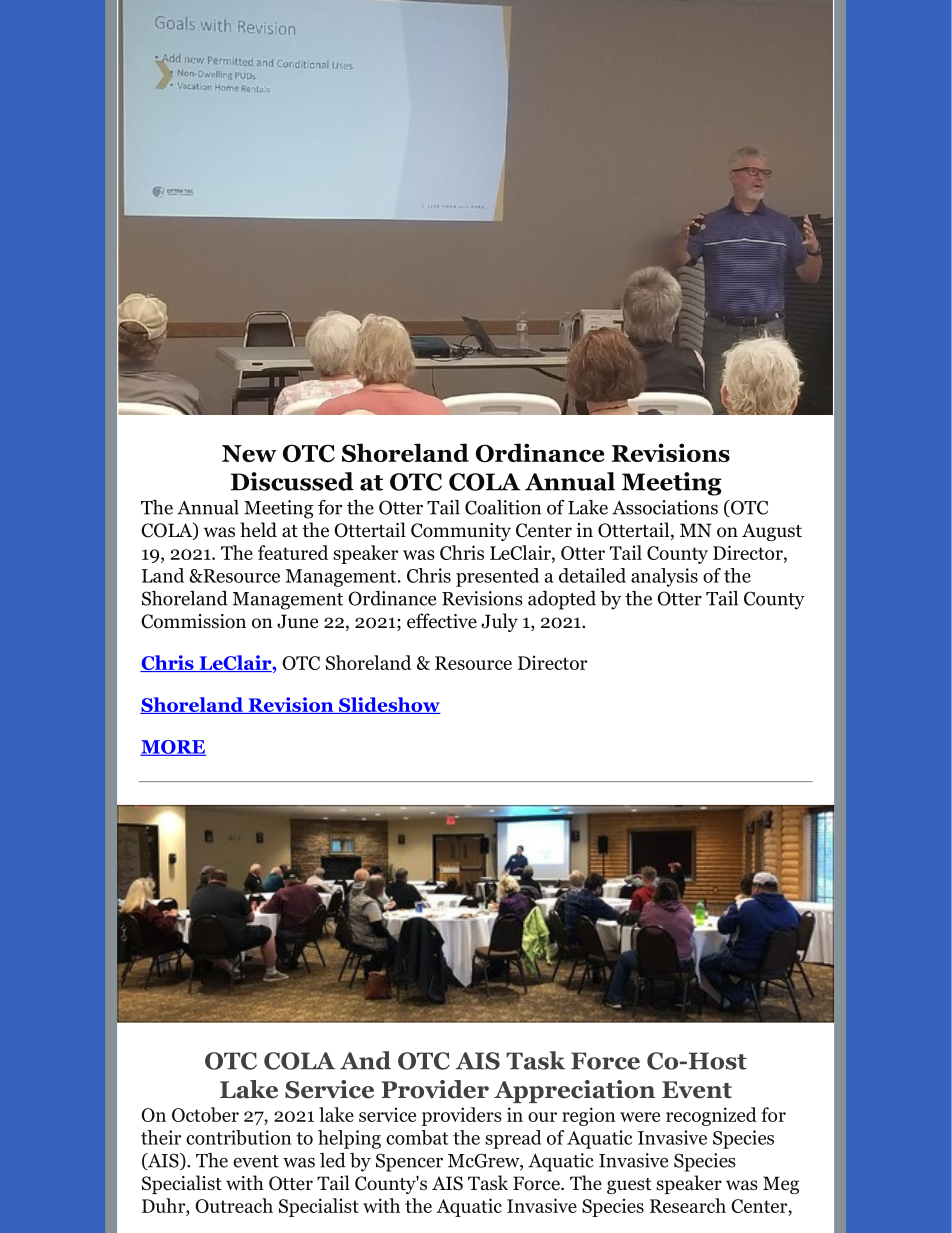  What do you see at coordinates (503, 507) in the screenshot?
I see `Coalition` at bounding box center [503, 507].
